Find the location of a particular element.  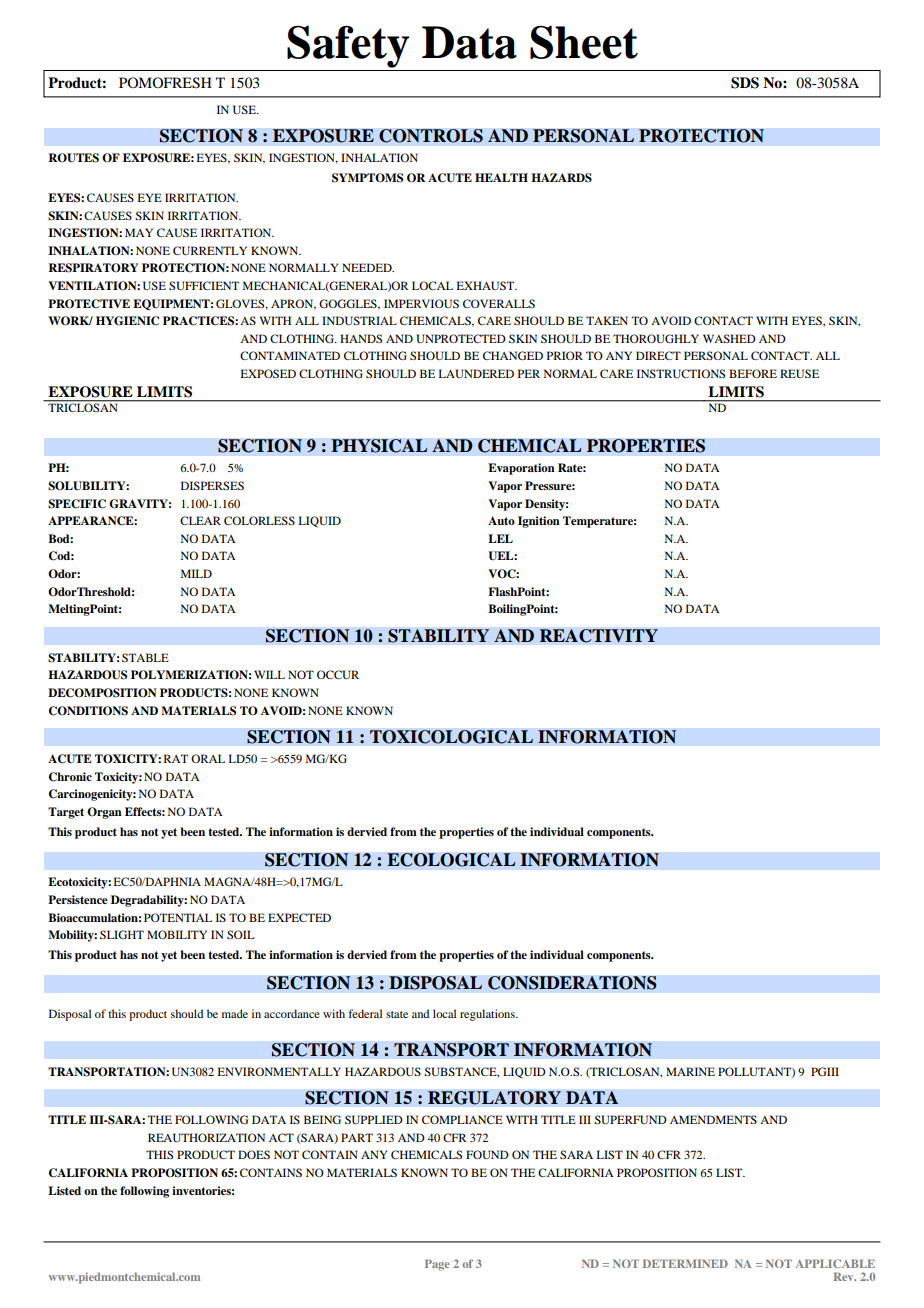

TOXICOLOGICAL is located at coordinates (451, 737).
